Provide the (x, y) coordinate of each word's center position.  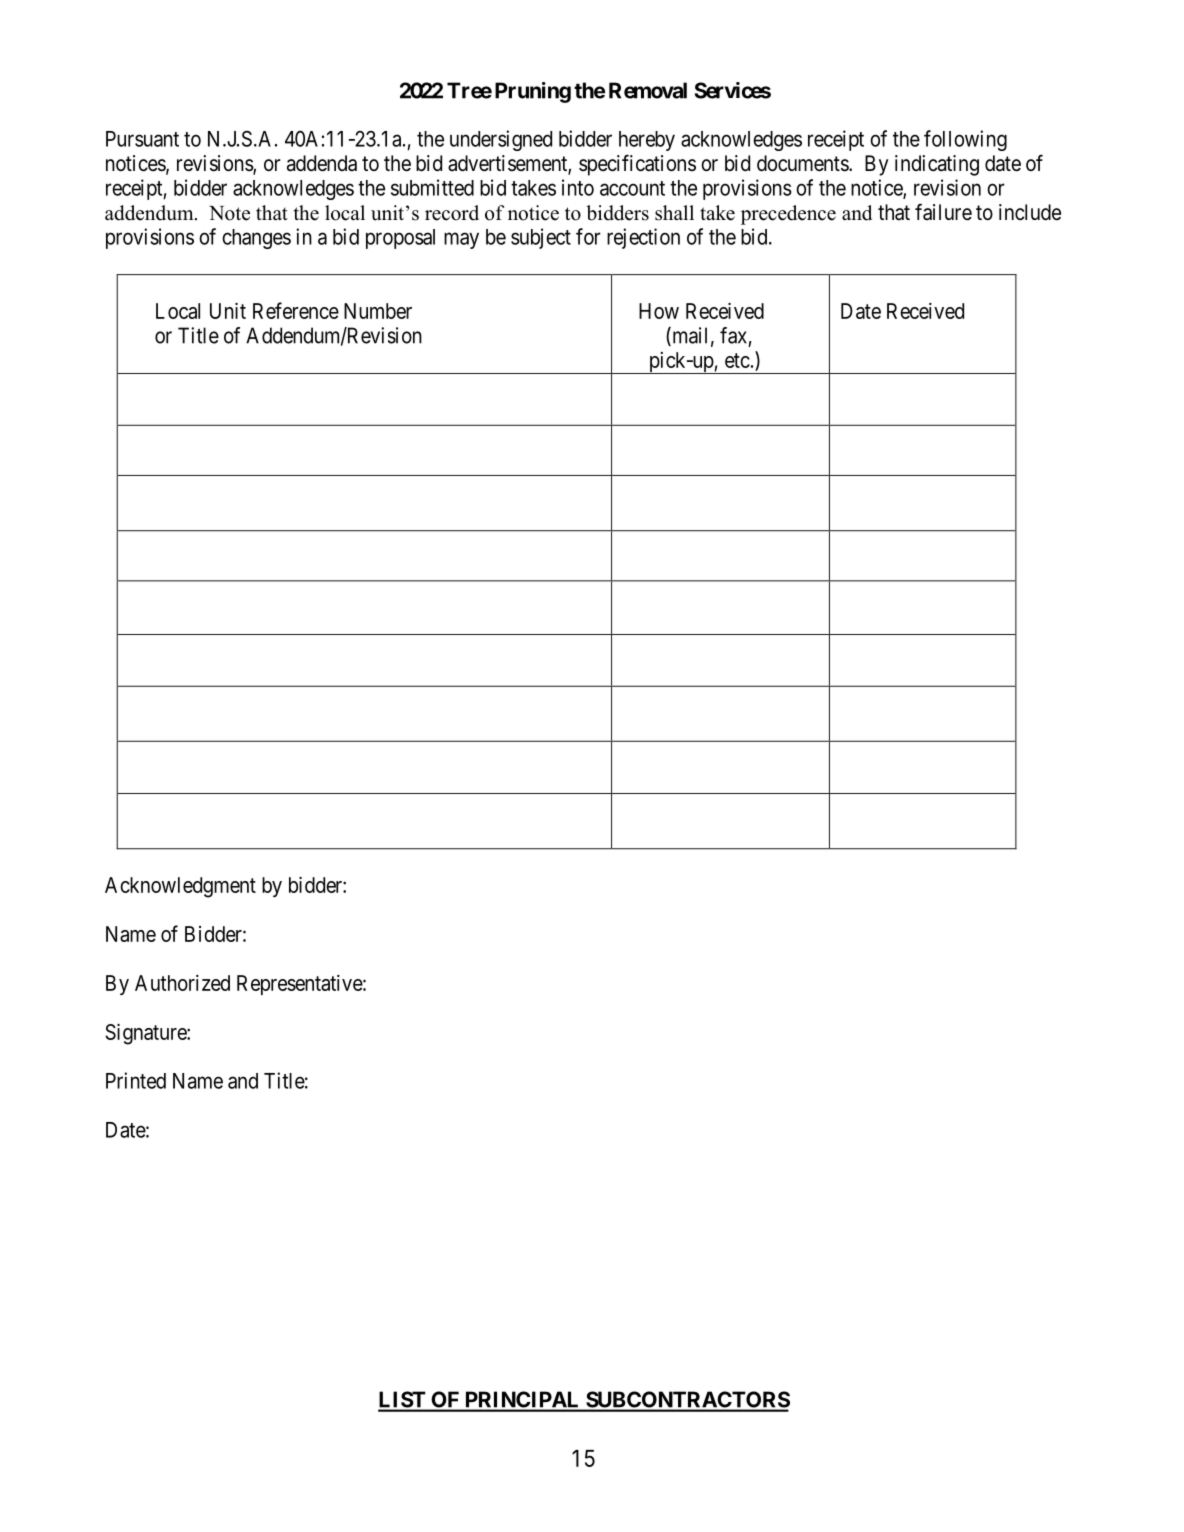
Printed (136, 1080)
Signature (146, 1034)
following (965, 140)
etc (737, 360)
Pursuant (142, 139)
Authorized (182, 983)
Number (378, 311)
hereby (647, 141)
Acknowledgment (180, 887)
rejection (643, 238)
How (659, 311)
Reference (296, 310)
